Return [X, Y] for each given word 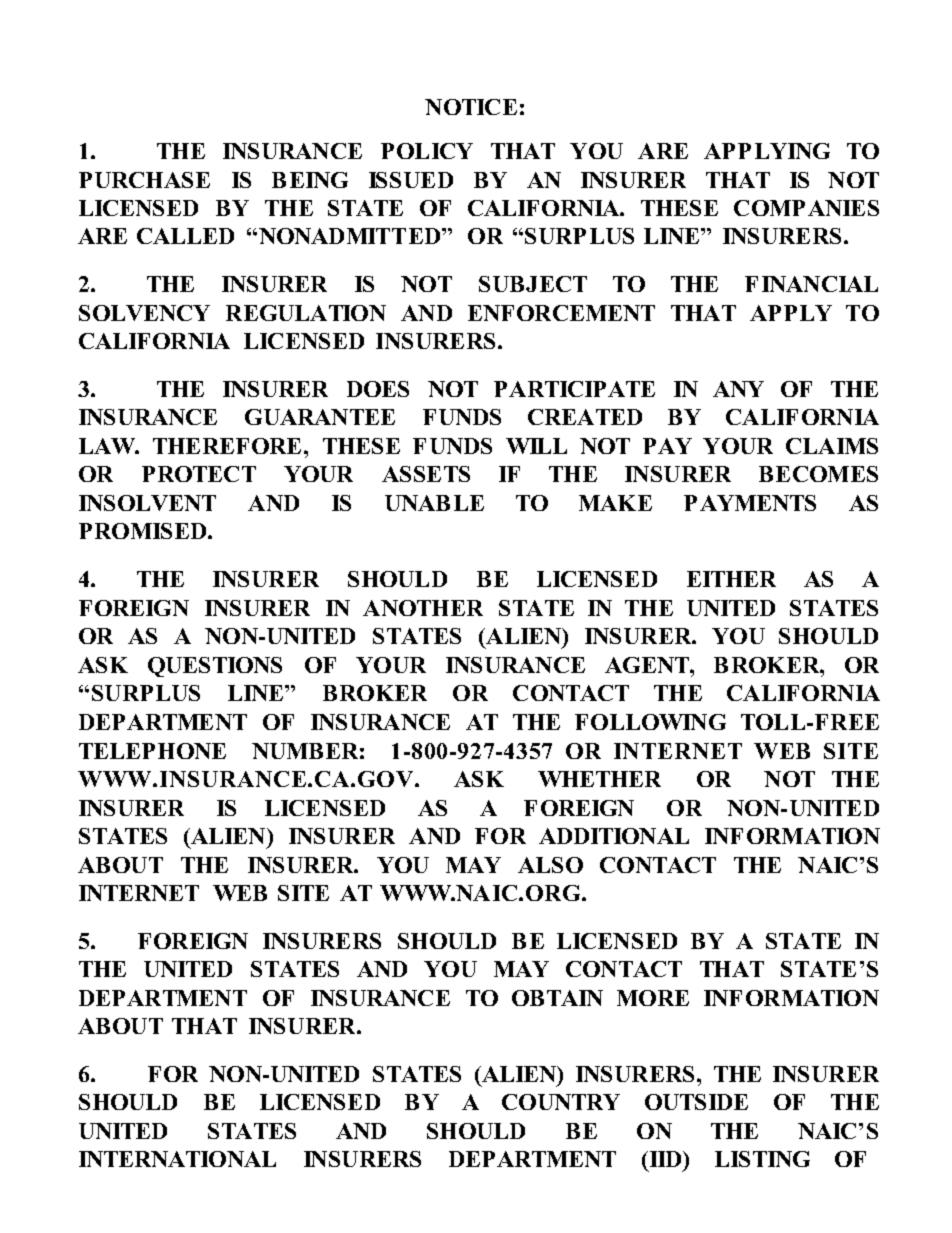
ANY [738, 389]
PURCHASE [144, 180]
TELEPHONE [152, 751]
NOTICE [471, 107]
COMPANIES [806, 208]
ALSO [550, 865]
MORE [653, 998]
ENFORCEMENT [561, 313]
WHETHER [599, 779]
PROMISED [144, 531]
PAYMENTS [750, 503]
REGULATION [306, 313]
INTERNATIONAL [177, 1159]
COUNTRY [561, 1102]
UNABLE [434, 503]
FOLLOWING [650, 722]
